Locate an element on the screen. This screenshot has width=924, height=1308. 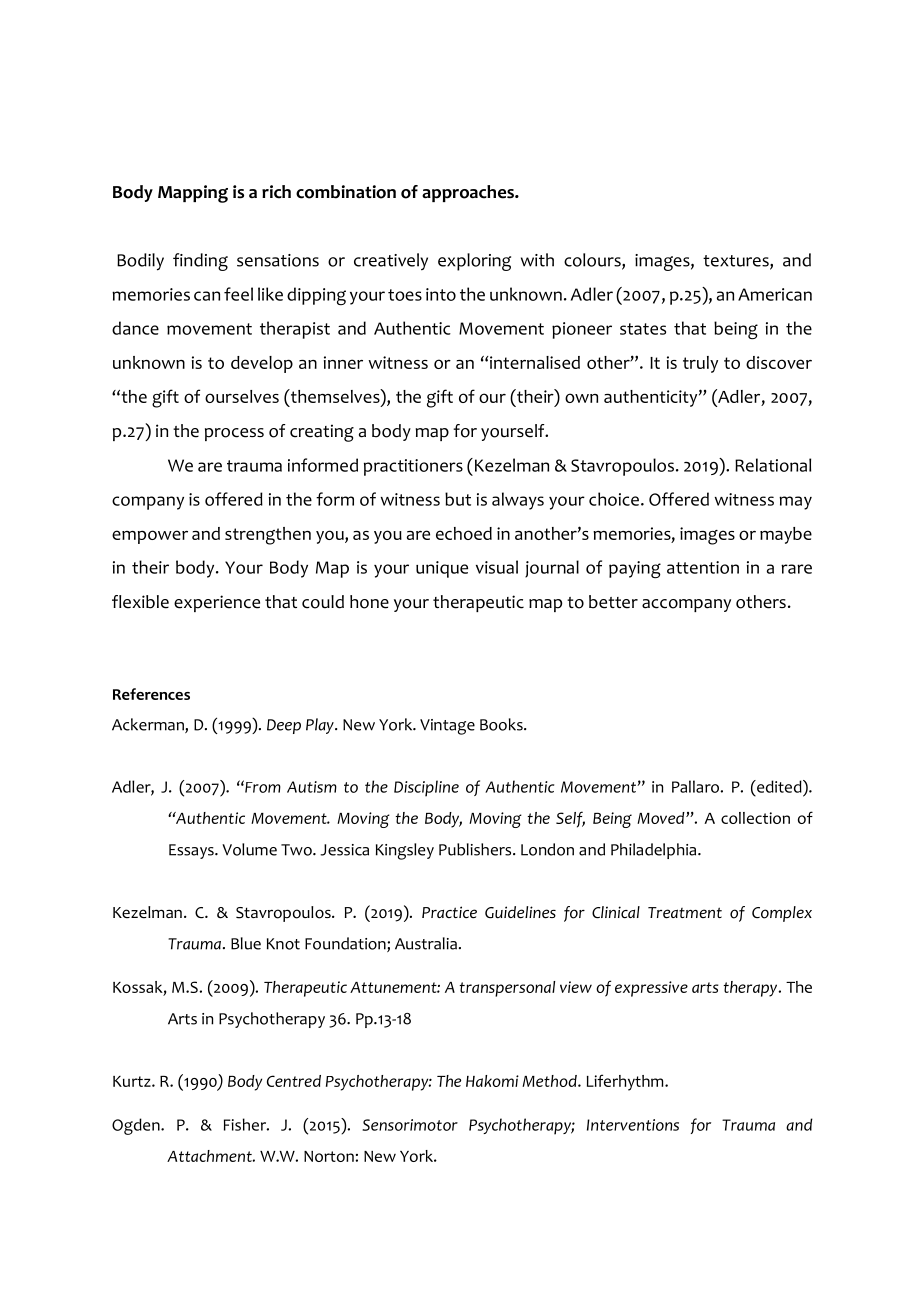
Ogden is located at coordinates (137, 1126).
